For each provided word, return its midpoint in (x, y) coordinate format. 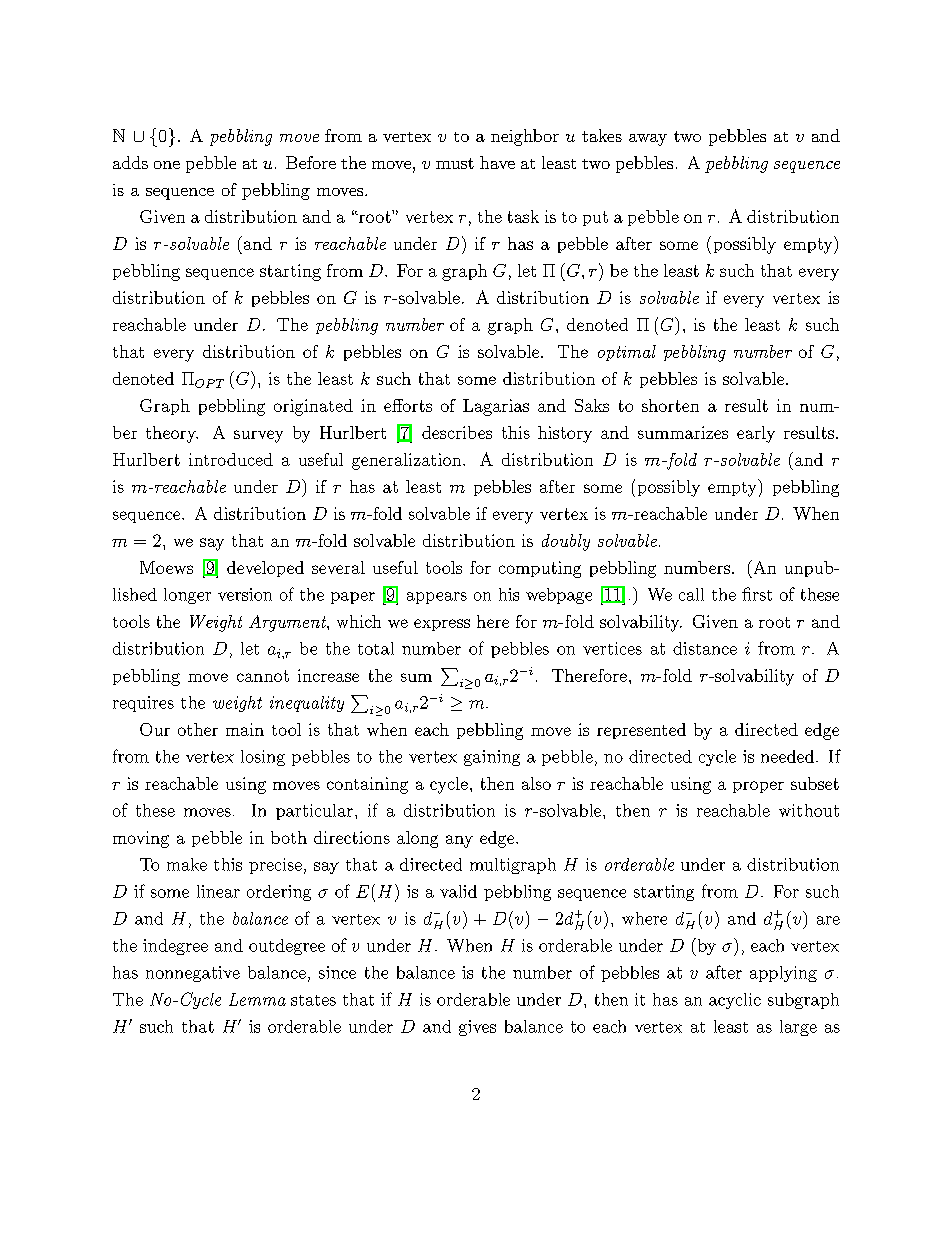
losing (263, 758)
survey (258, 436)
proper (758, 787)
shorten (670, 405)
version (245, 594)
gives (477, 1028)
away (648, 140)
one (167, 165)
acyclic (735, 1001)
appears (437, 598)
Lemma (257, 999)
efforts (408, 405)
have (497, 162)
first (757, 594)
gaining (492, 758)
